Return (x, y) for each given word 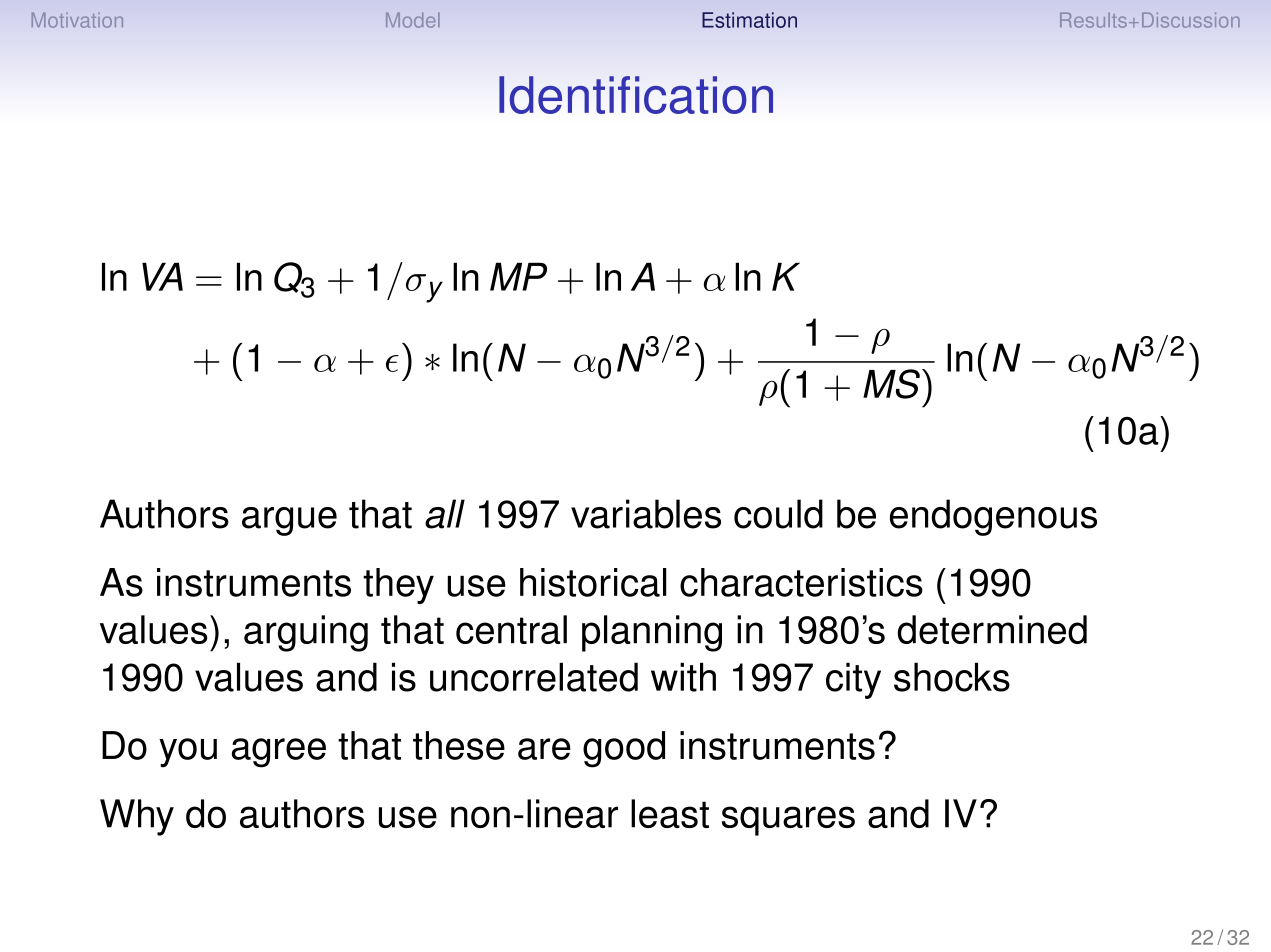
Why (137, 817)
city (853, 680)
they (398, 586)
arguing (306, 633)
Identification (636, 95)
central (511, 629)
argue (289, 521)
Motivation (77, 20)
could (778, 514)
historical (593, 582)
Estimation (749, 20)
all (445, 514)
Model (413, 20)
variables (646, 514)
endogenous (993, 517)
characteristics (801, 582)
